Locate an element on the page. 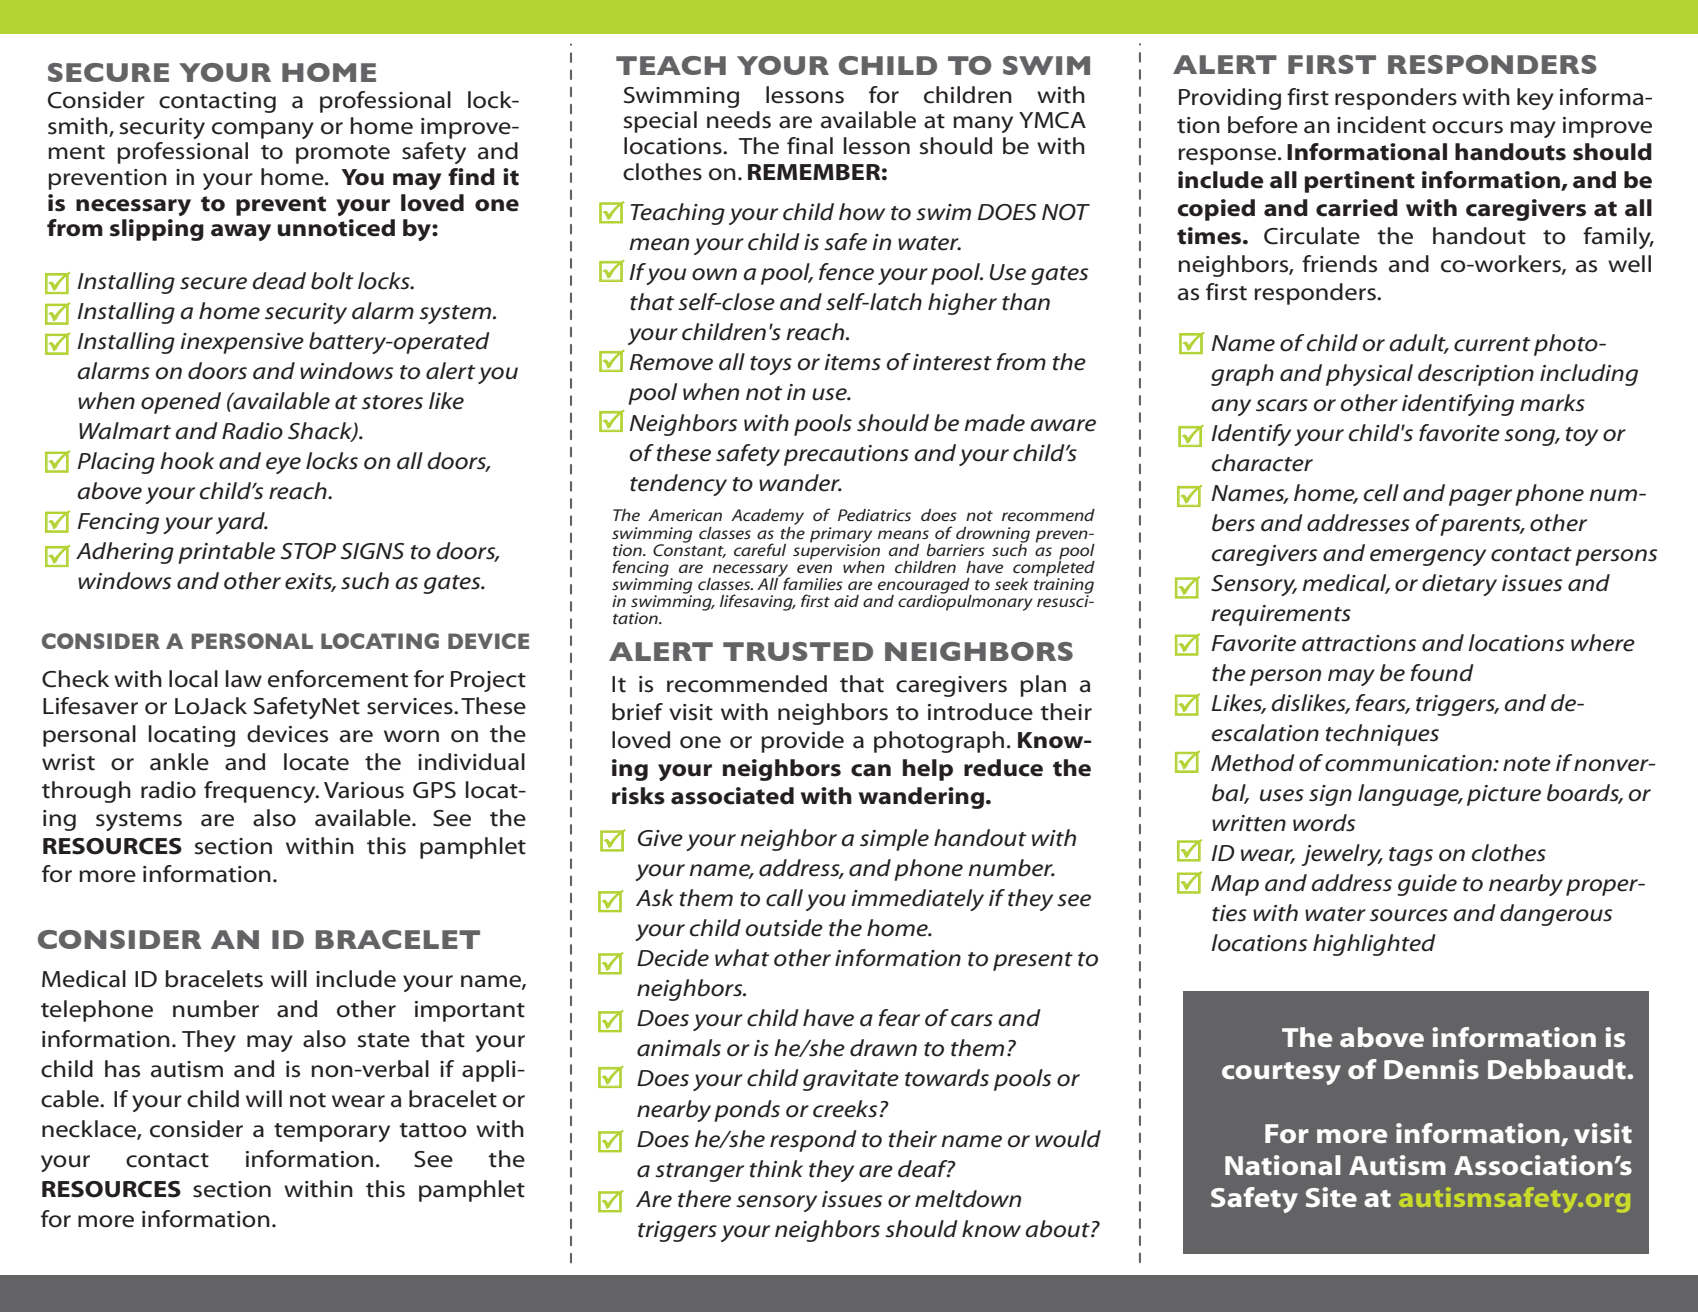 The height and width of the image is (1312, 1698). frequency is located at coordinates (261, 792).
